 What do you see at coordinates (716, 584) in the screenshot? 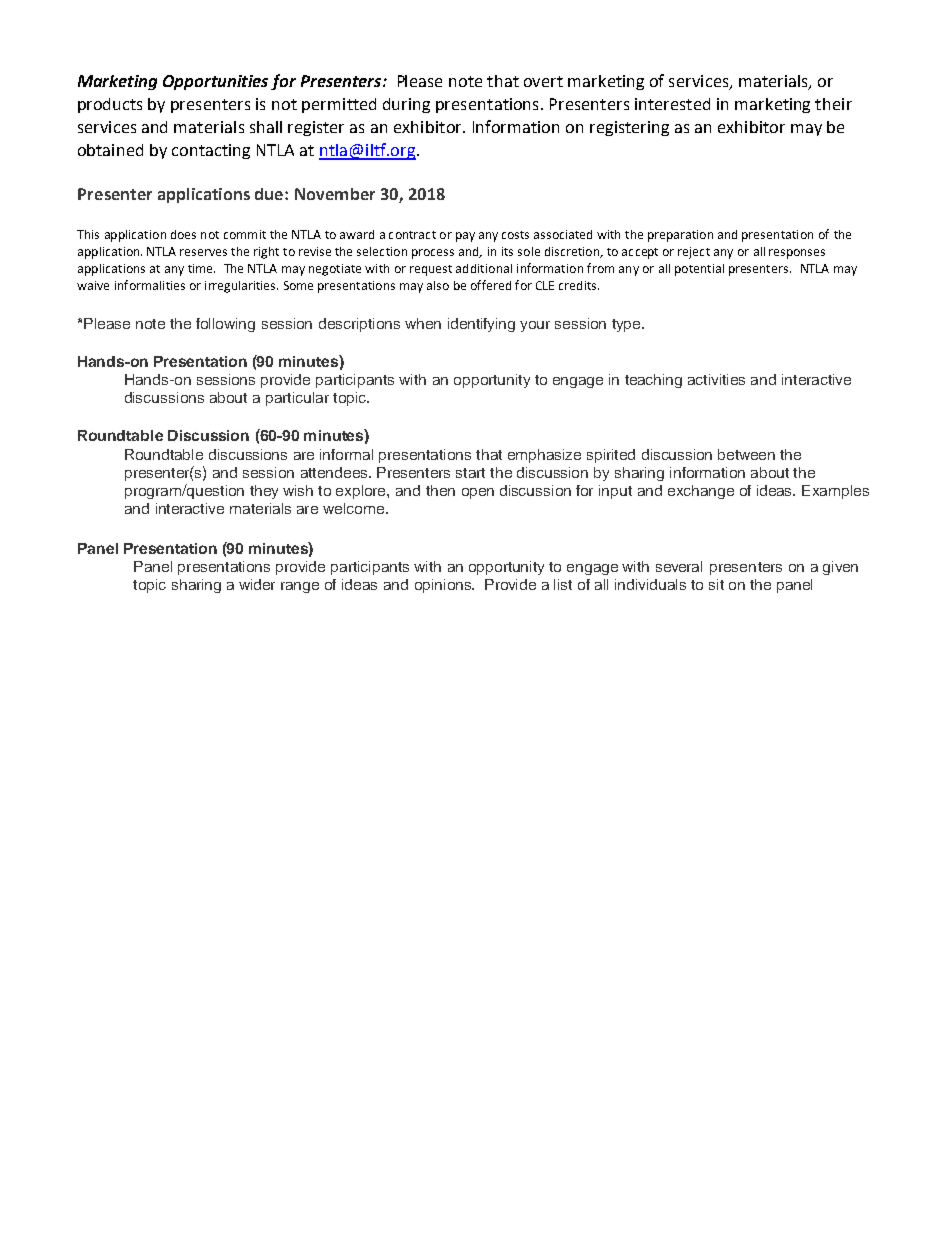
I see `sit` at bounding box center [716, 584].
